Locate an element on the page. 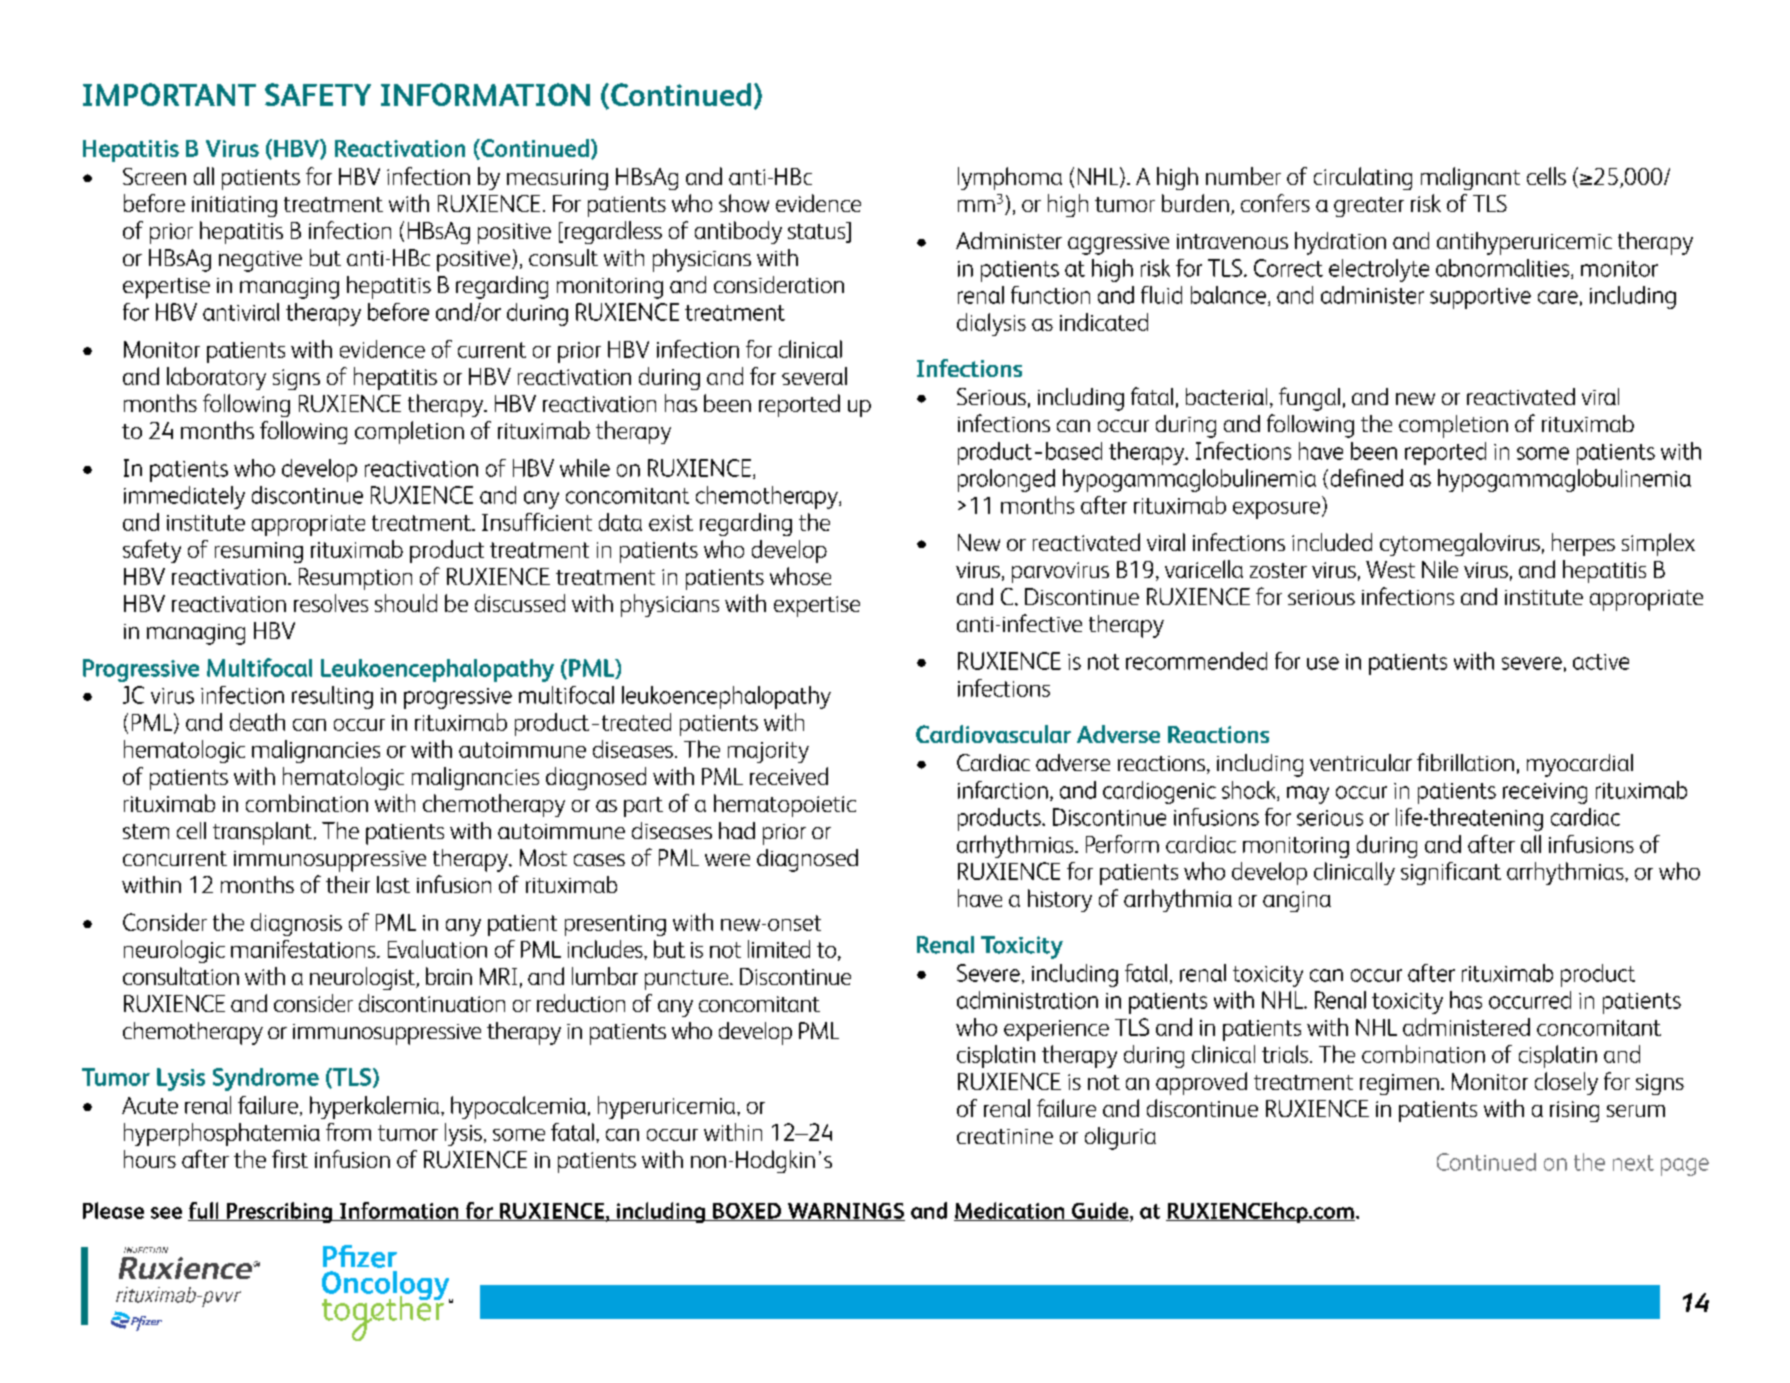  resulting is located at coordinates (332, 697).
